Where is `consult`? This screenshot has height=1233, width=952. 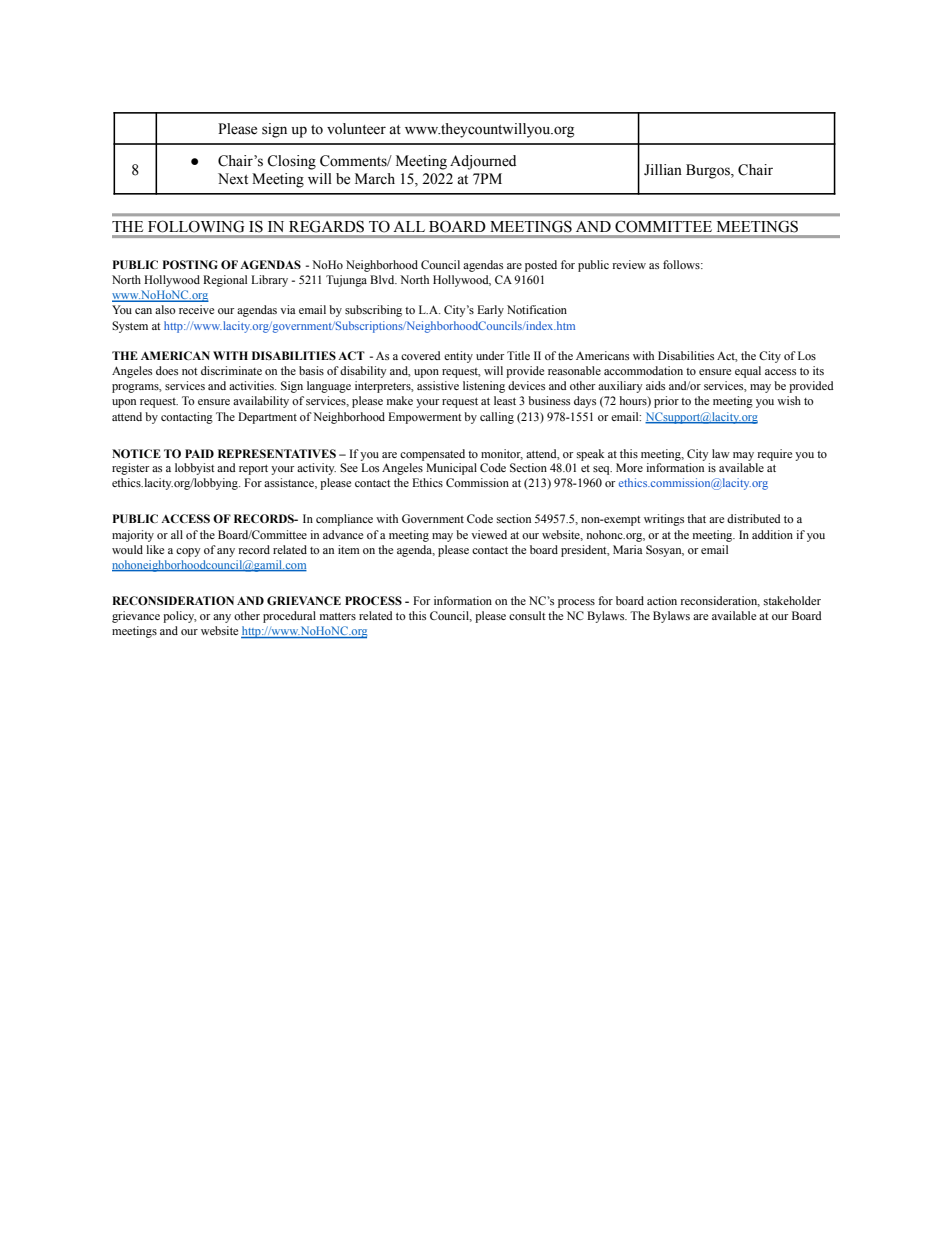
consult is located at coordinates (527, 615).
